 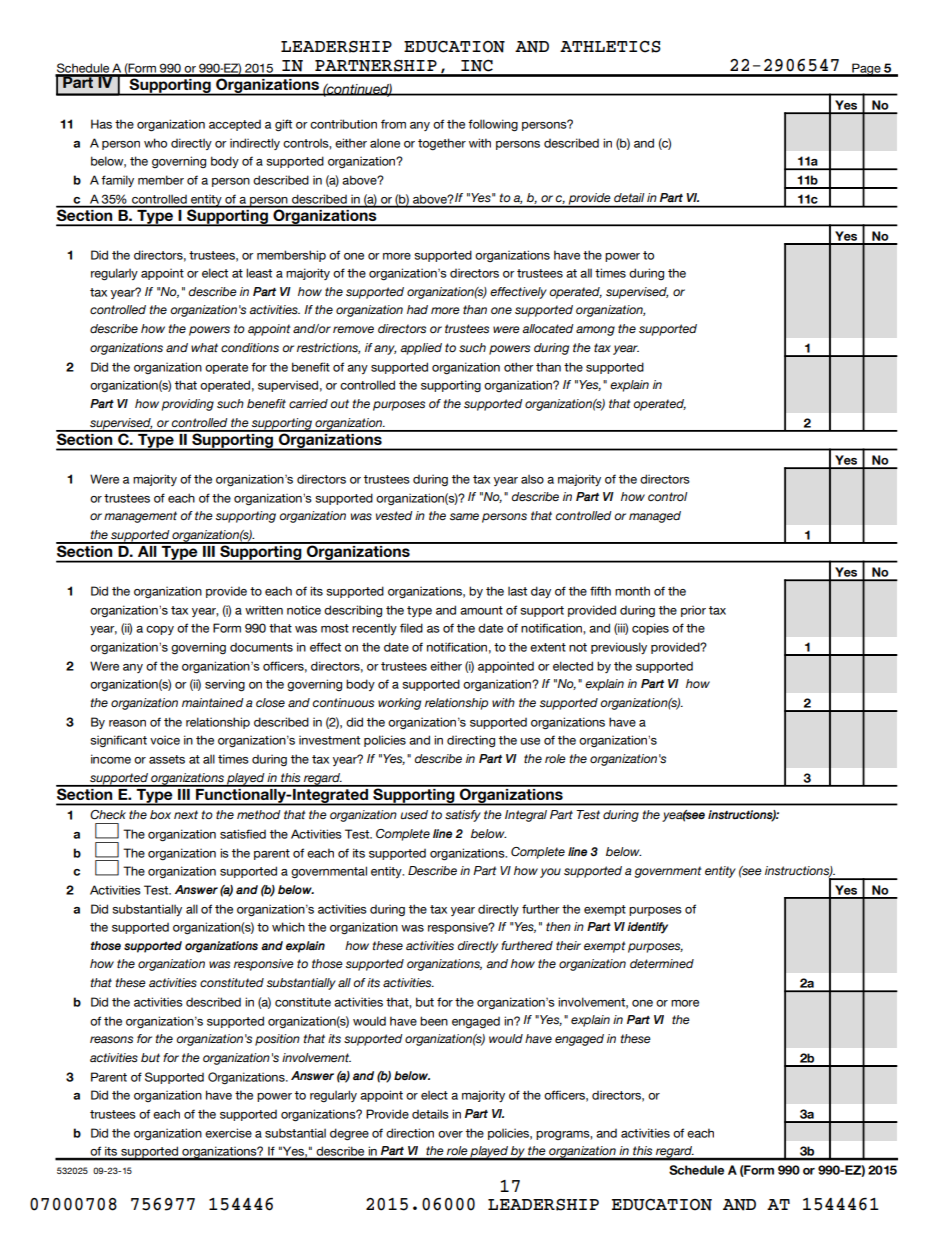 I want to click on ATHLETICS, so click(x=610, y=47).
